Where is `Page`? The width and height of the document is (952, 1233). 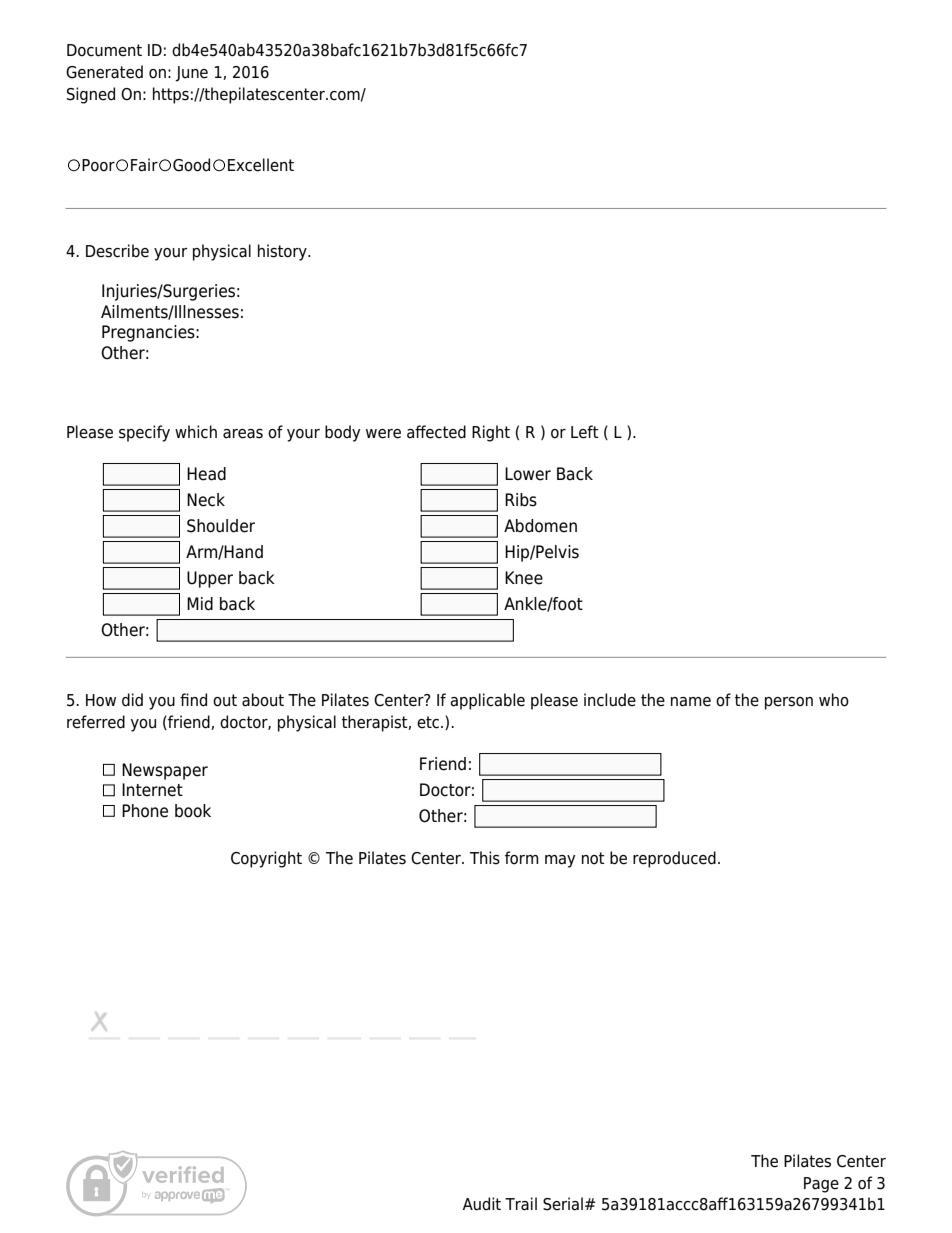
Page is located at coordinates (821, 1185).
